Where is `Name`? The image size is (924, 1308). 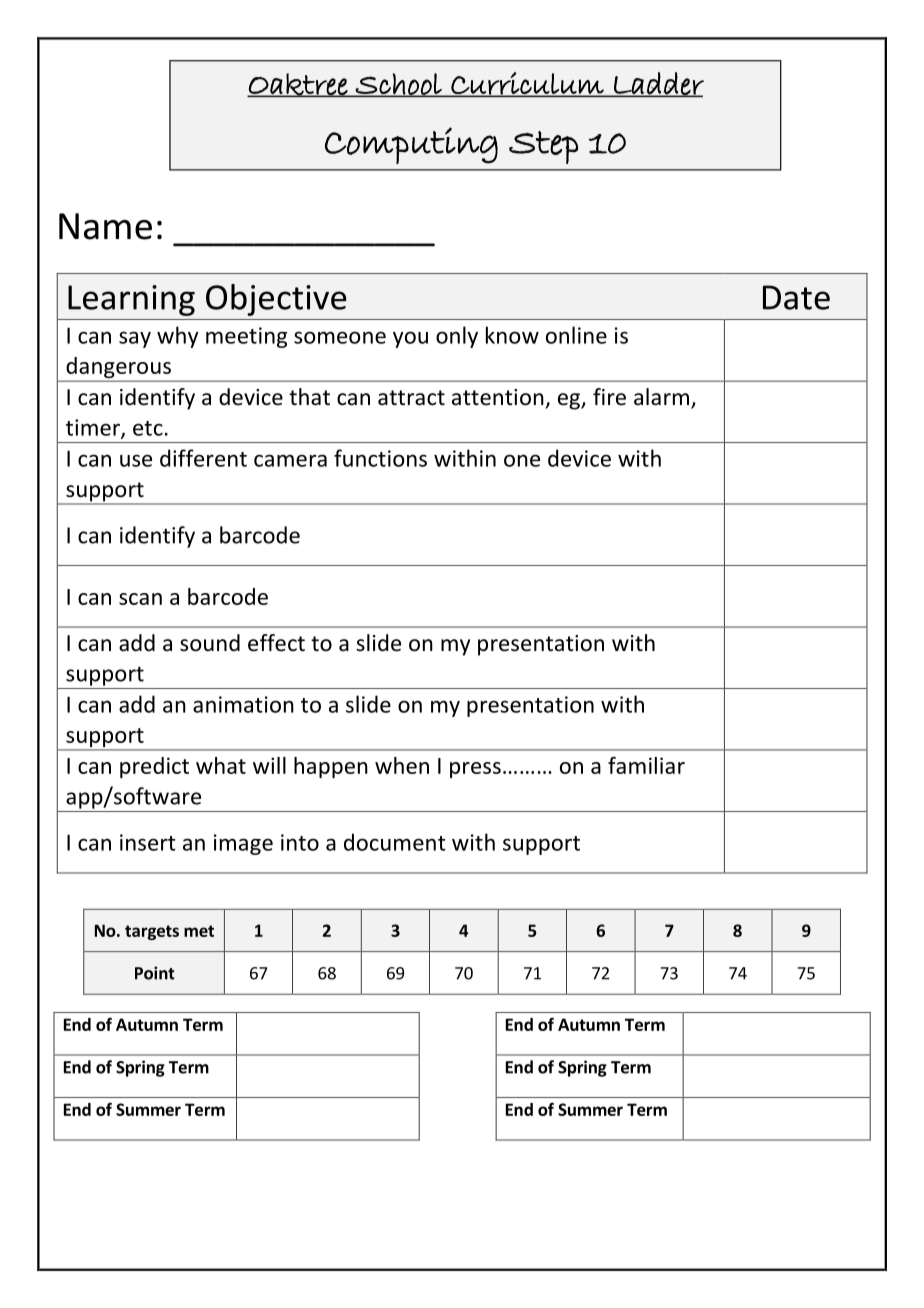
Name is located at coordinates (105, 226).
